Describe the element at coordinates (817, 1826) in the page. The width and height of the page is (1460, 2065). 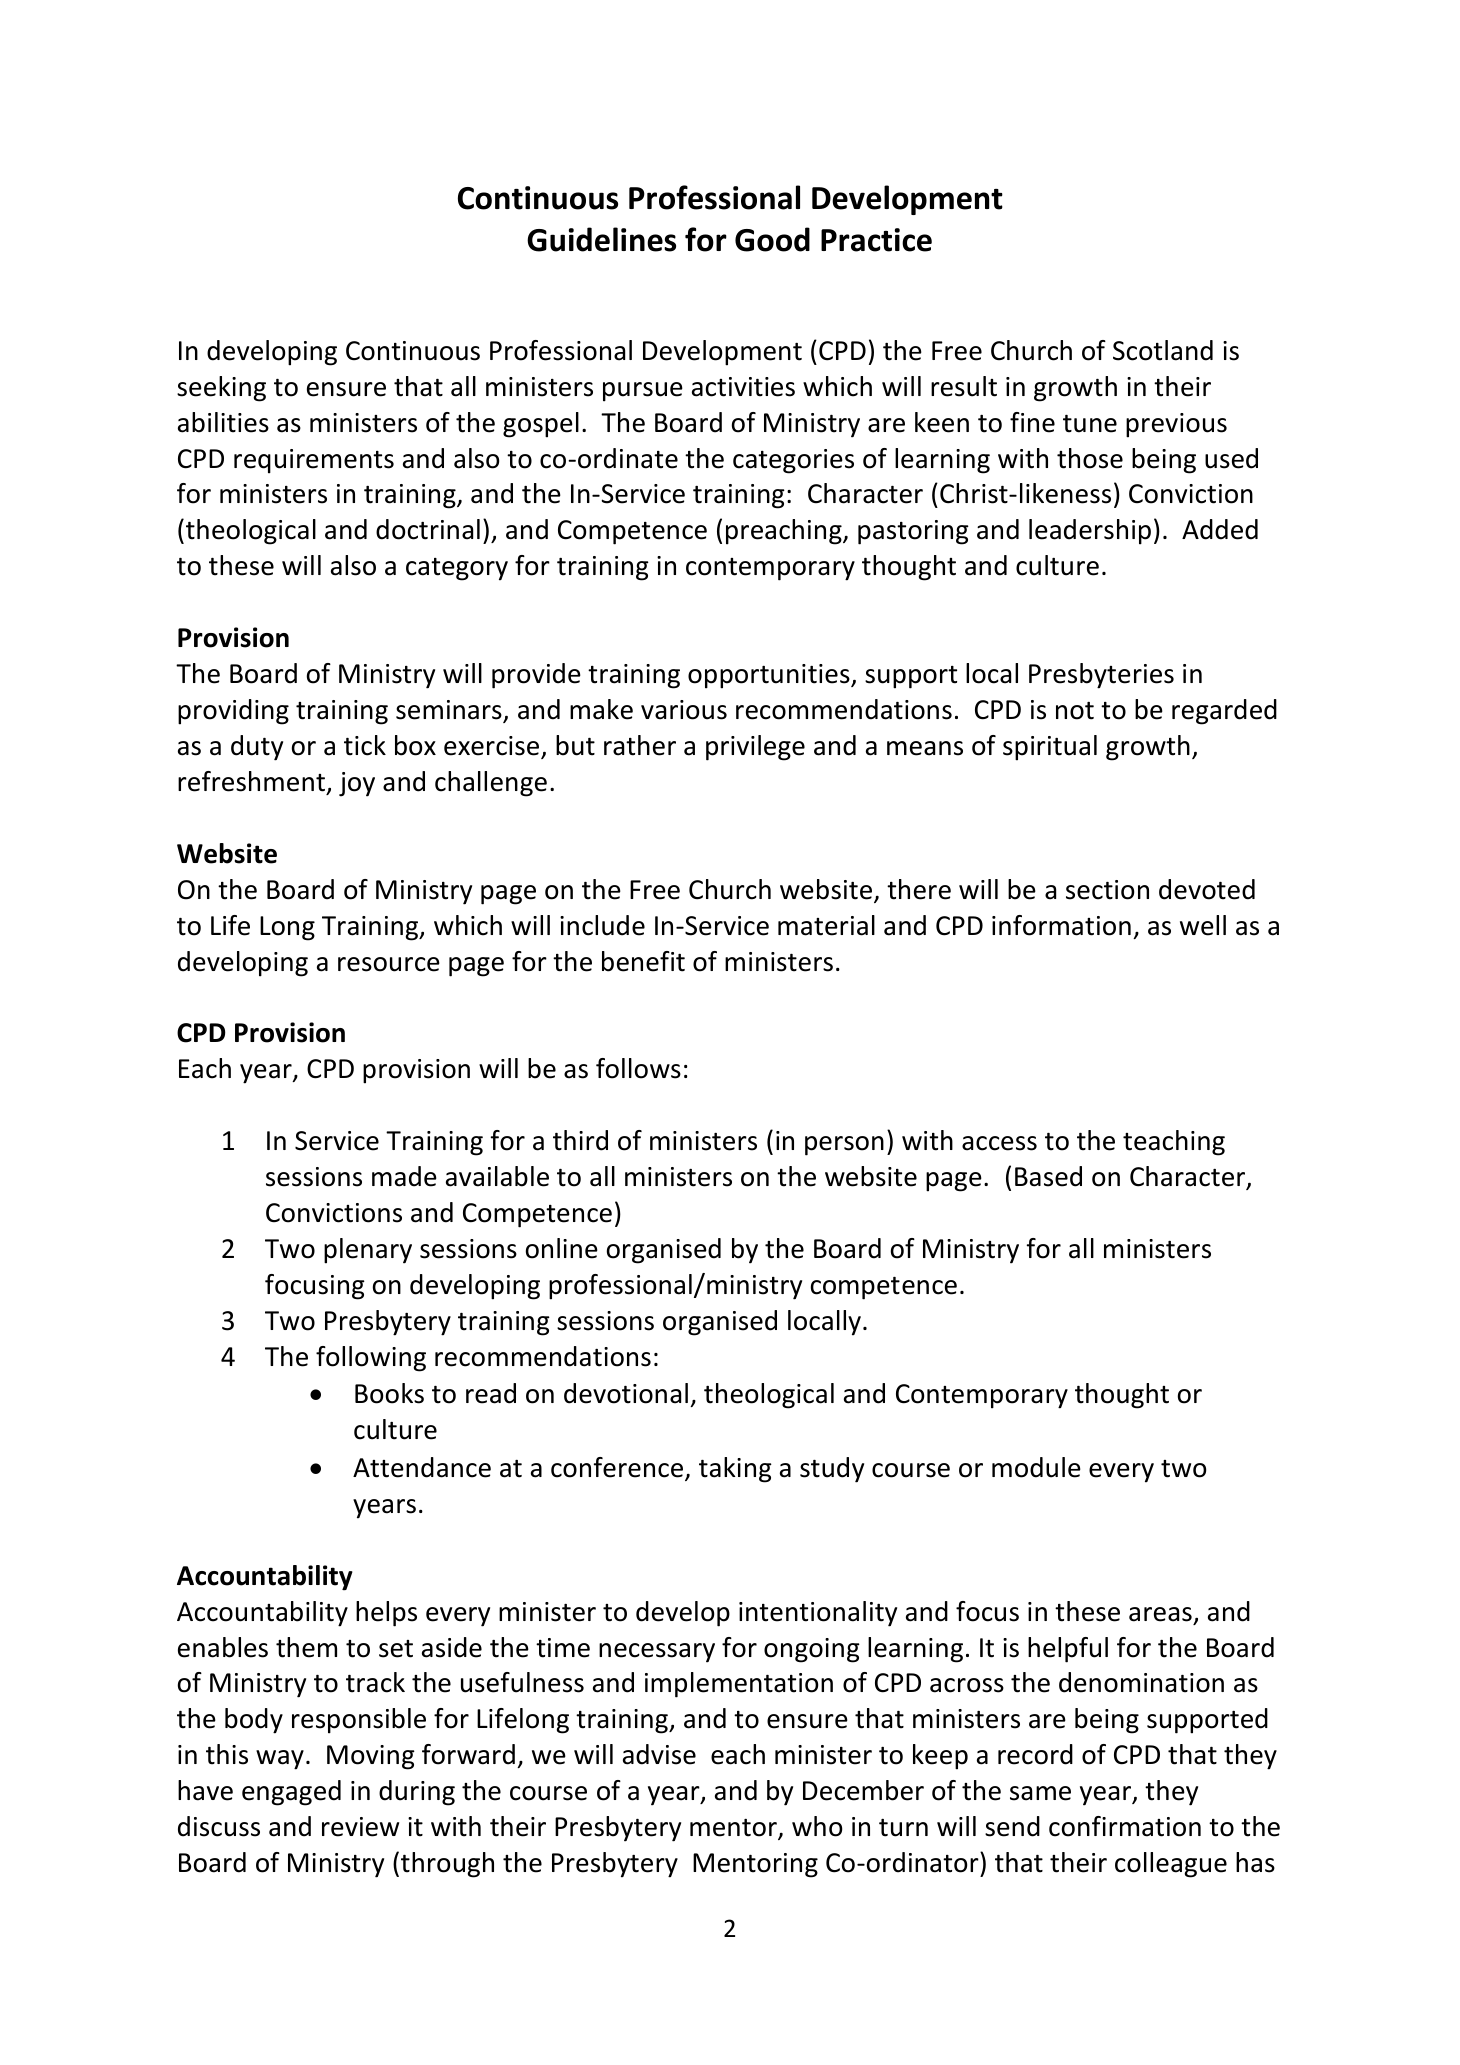
I see `who` at that location.
